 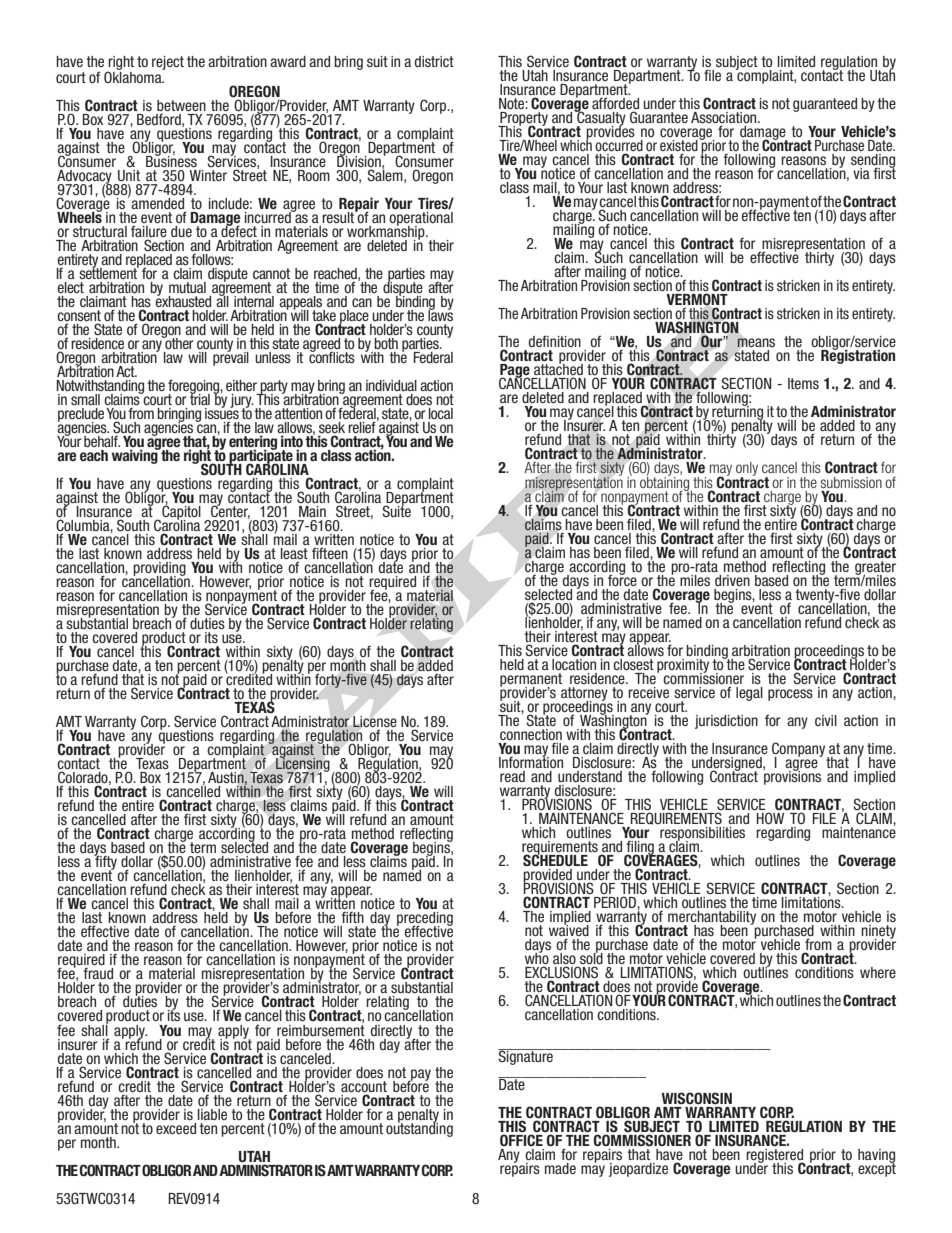 What do you see at coordinates (181, 105) in the screenshot?
I see `between` at bounding box center [181, 105].
